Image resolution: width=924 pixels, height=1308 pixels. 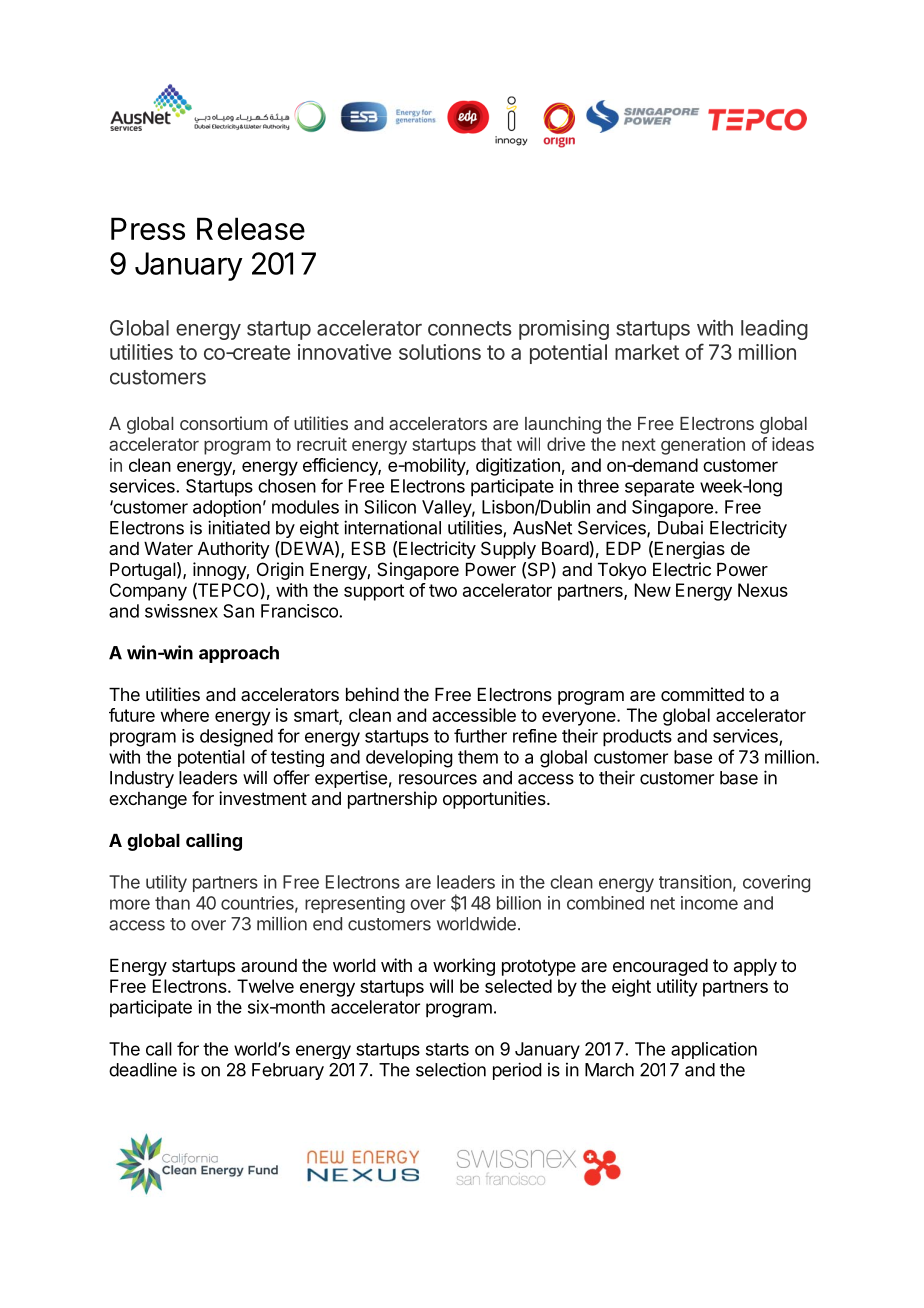 I want to click on Release, so click(x=251, y=228).
